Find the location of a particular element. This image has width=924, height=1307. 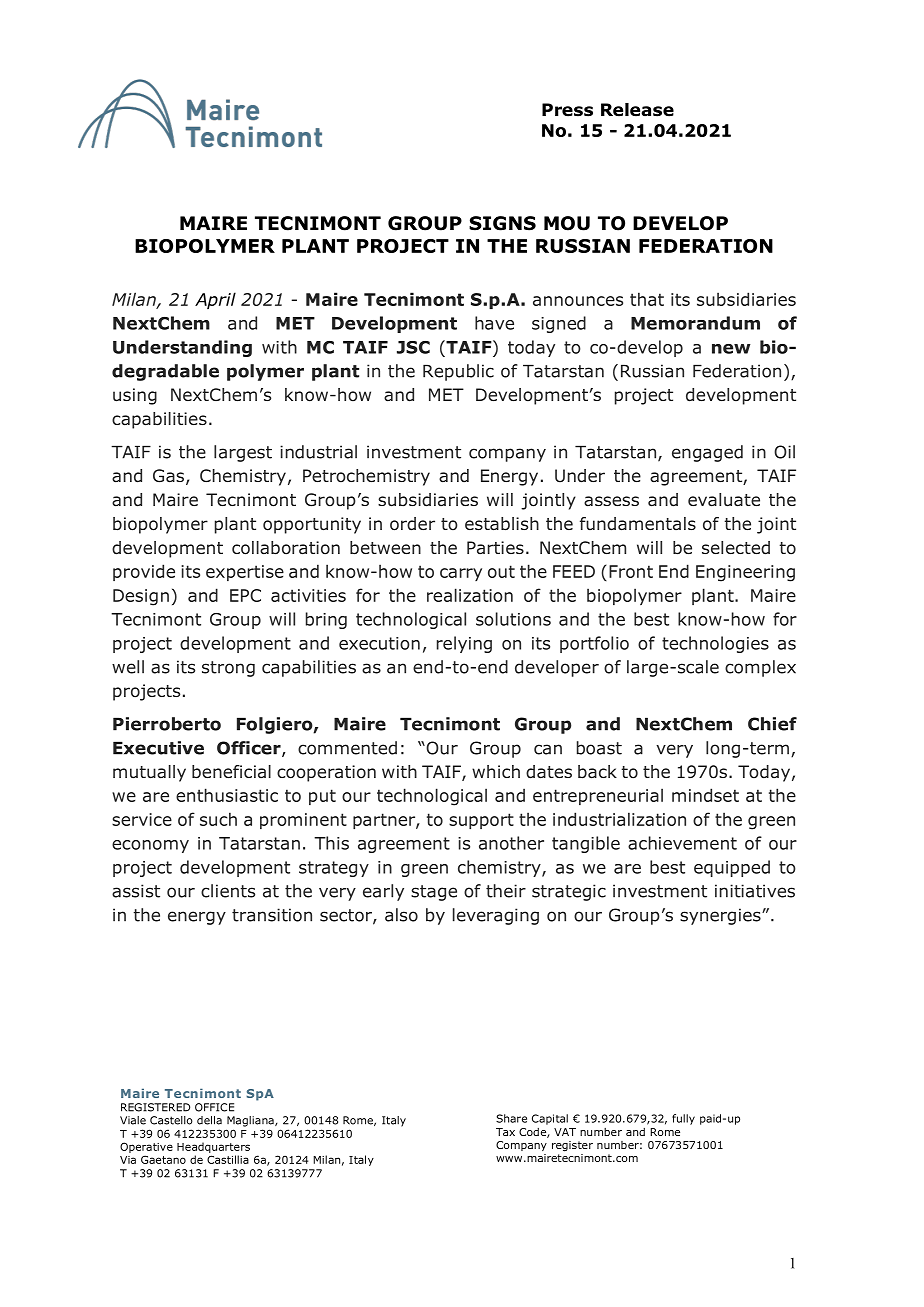

della is located at coordinates (209, 1120).
